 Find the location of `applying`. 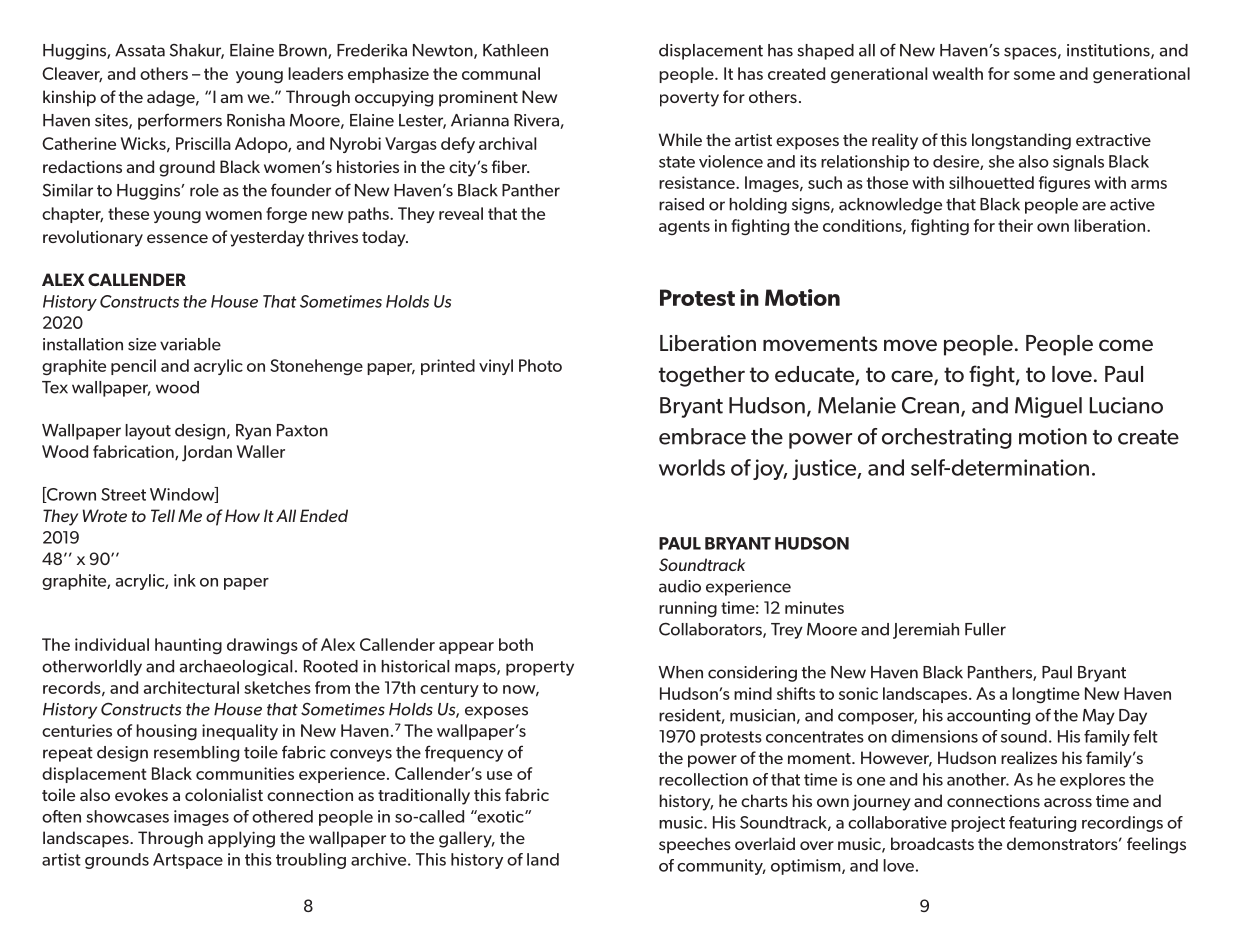

applying is located at coordinates (241, 839).
